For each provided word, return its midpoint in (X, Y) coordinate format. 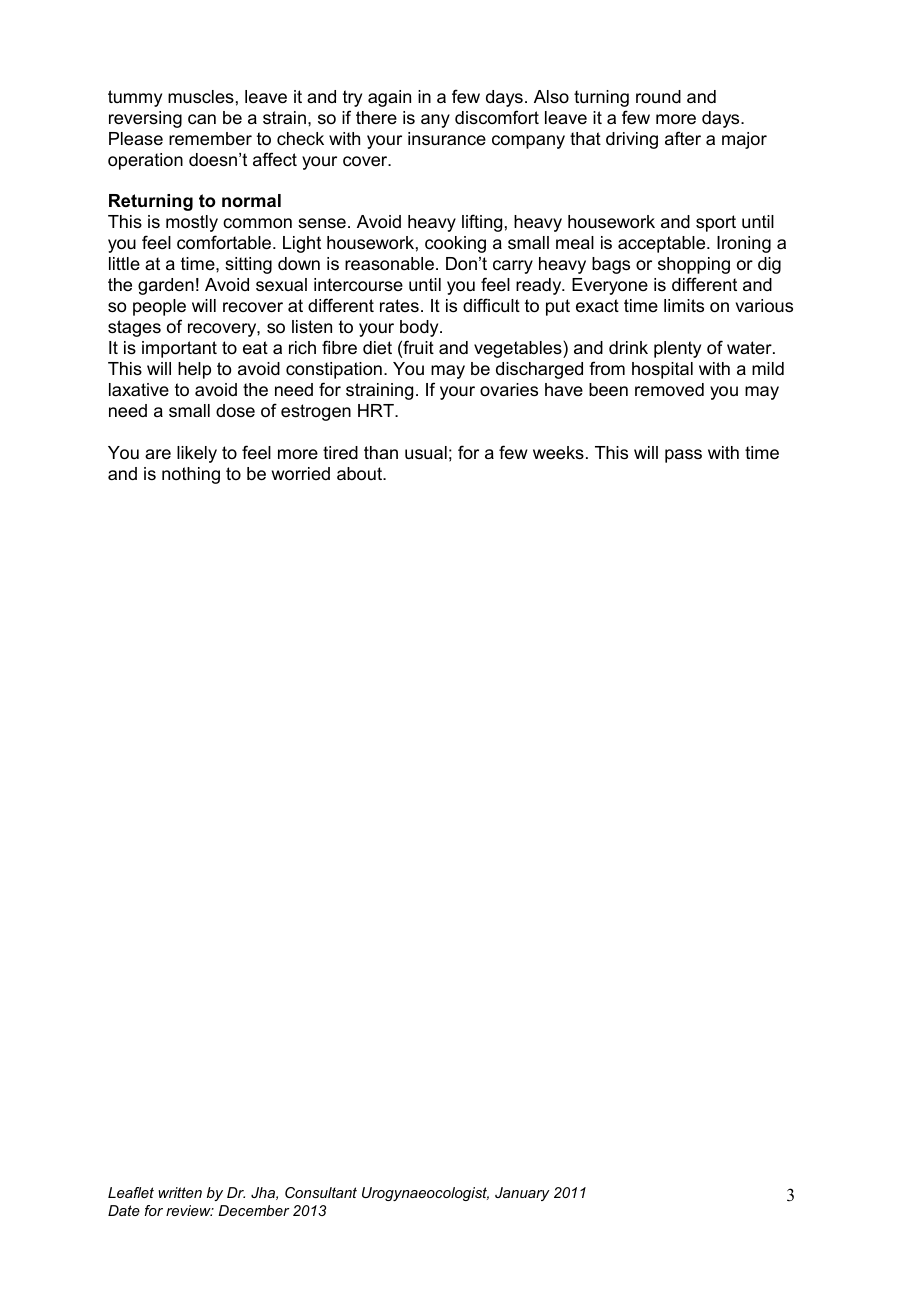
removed (669, 390)
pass (683, 456)
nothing (191, 475)
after (683, 138)
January (522, 1194)
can (202, 119)
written (180, 1192)
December (253, 1210)
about (360, 474)
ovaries (509, 390)
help (194, 370)
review (189, 1210)
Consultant (321, 1192)
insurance (447, 138)
